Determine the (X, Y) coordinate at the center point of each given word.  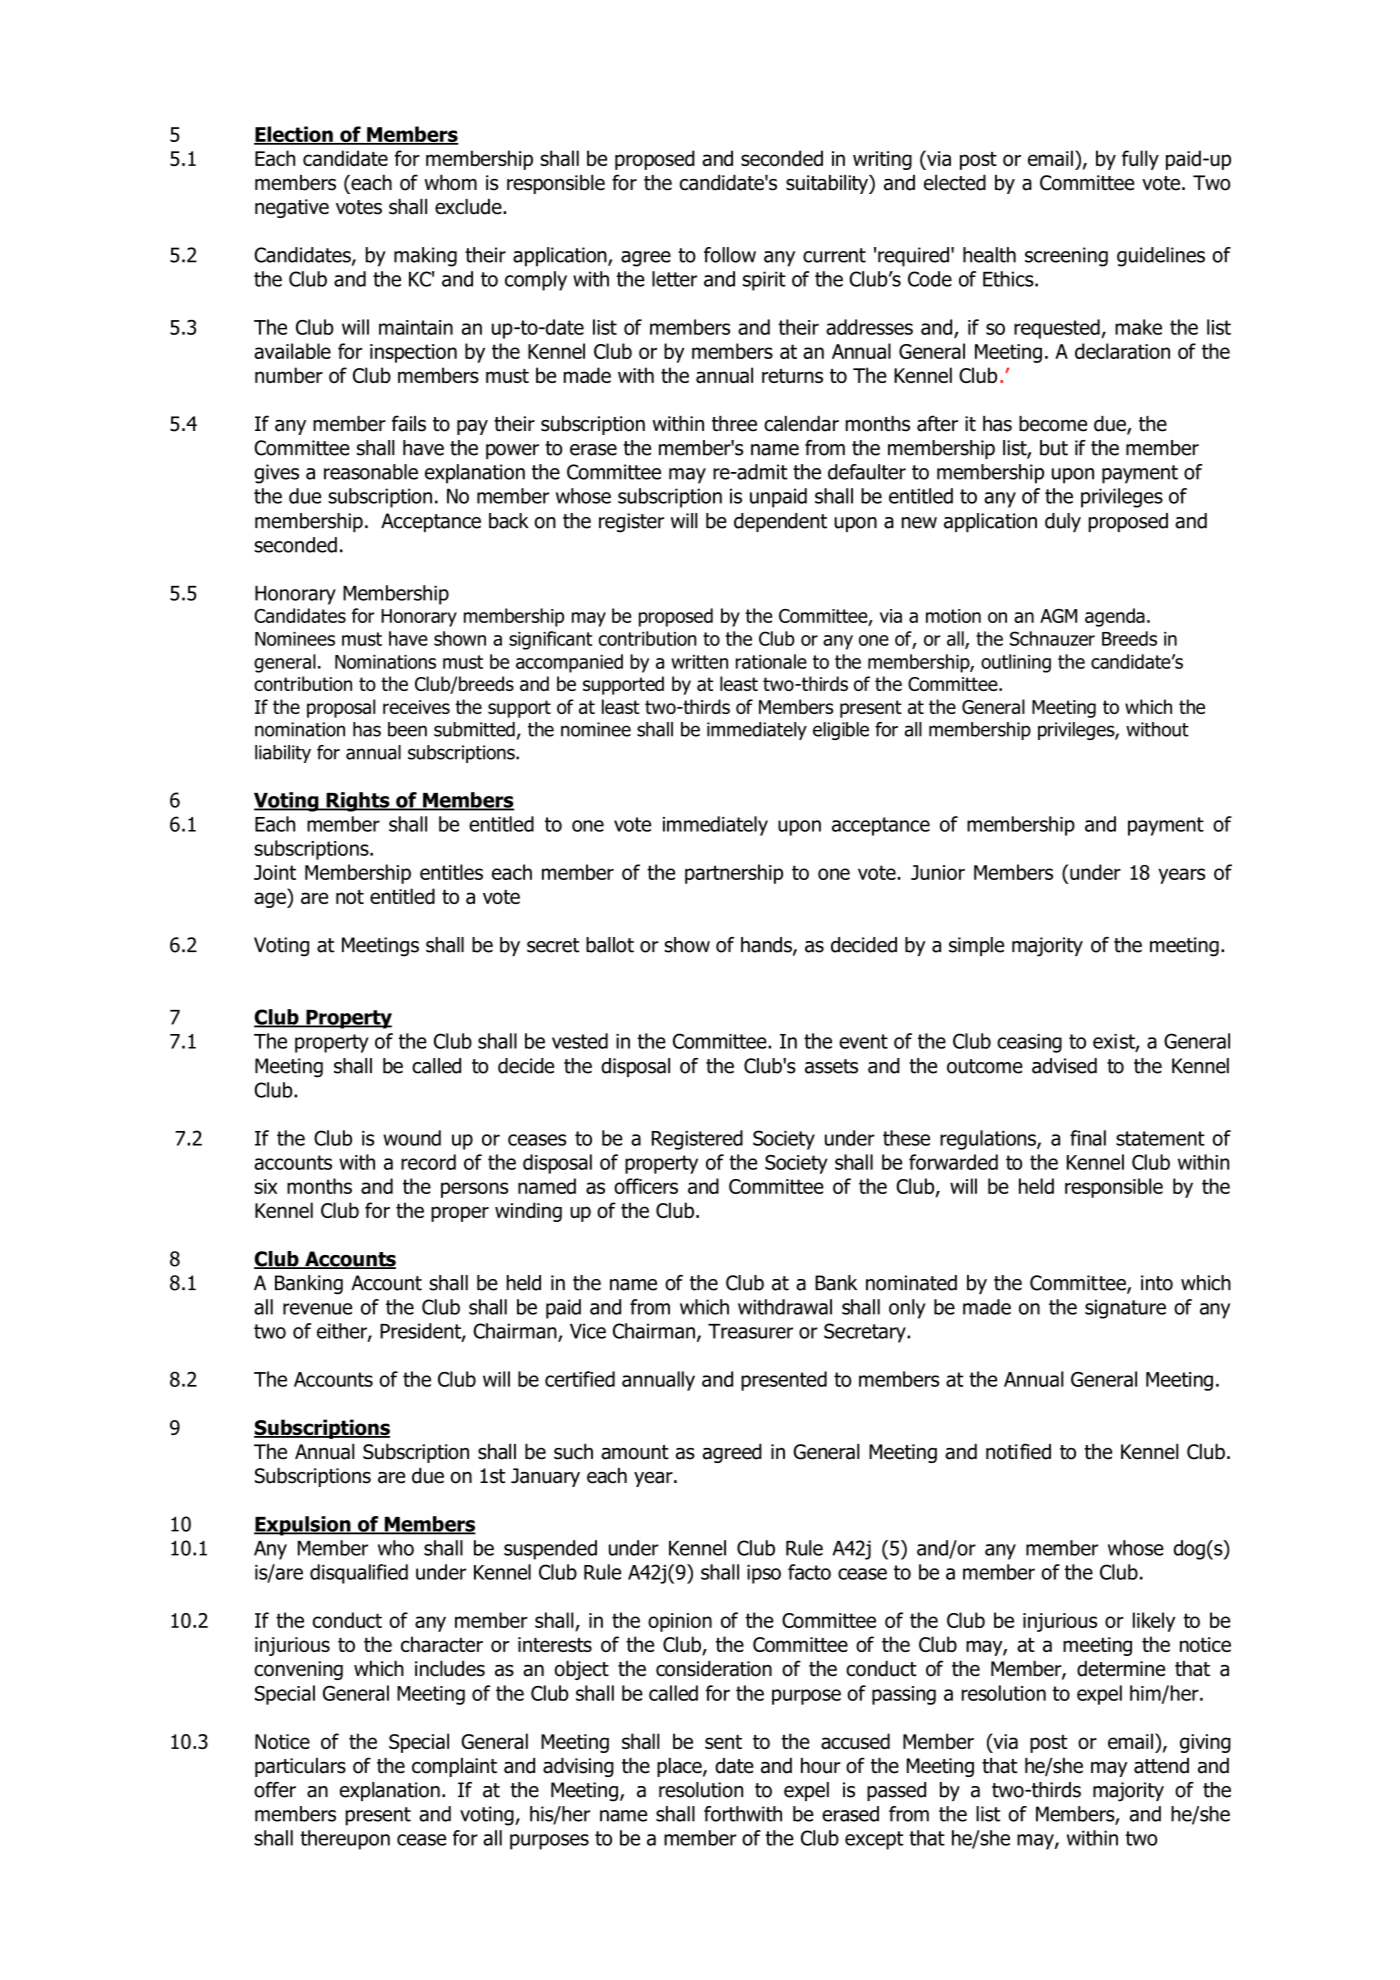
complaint (454, 1767)
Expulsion (303, 1526)
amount (635, 1452)
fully (1140, 160)
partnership (734, 874)
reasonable (371, 472)
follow (730, 255)
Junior (938, 872)
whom (450, 183)
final (1088, 1138)
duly (1063, 522)
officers (646, 1186)
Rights (358, 802)
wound (412, 1138)
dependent (780, 522)
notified (1018, 1451)
